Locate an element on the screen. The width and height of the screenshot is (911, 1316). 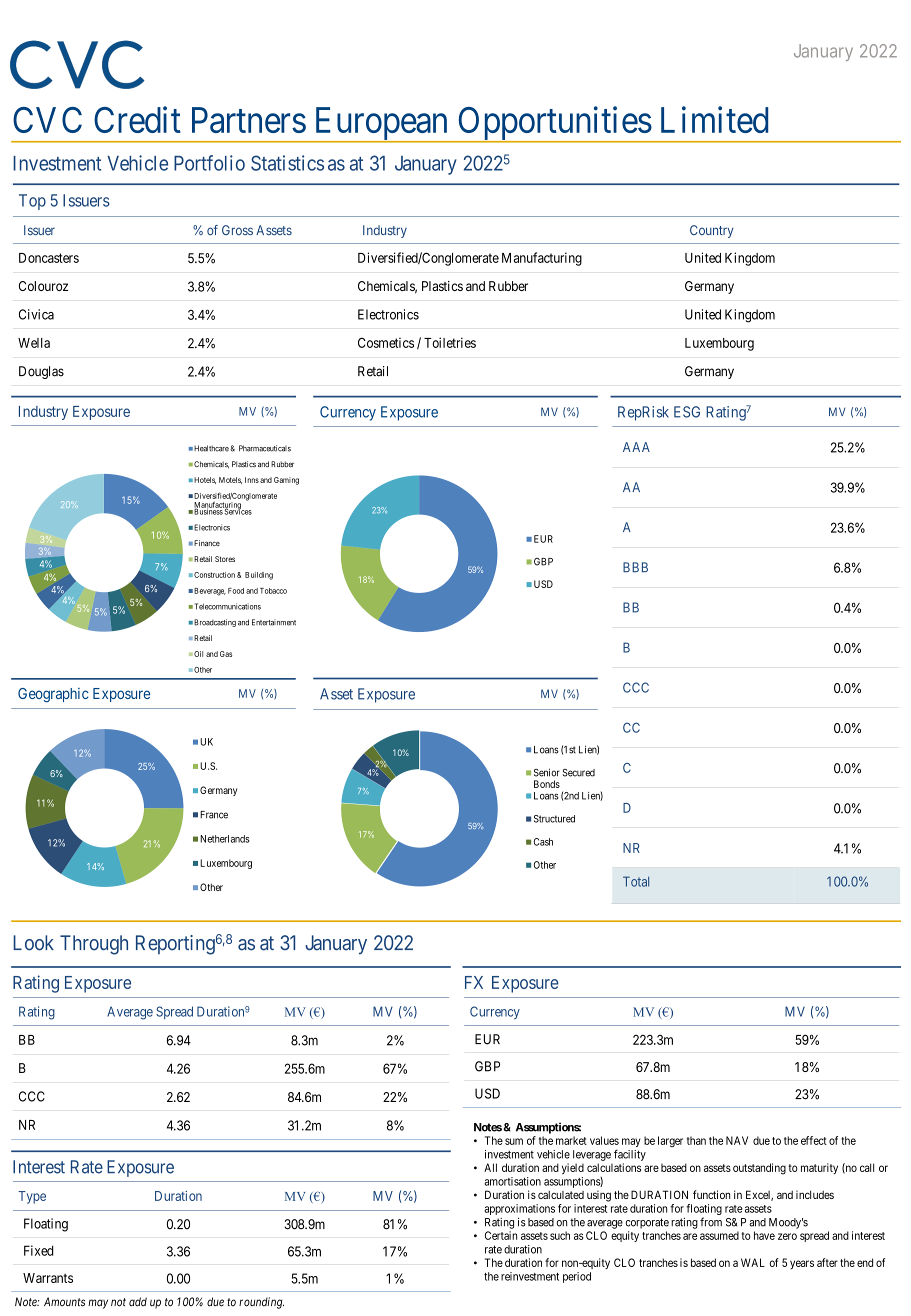
Cash is located at coordinates (543, 842).
